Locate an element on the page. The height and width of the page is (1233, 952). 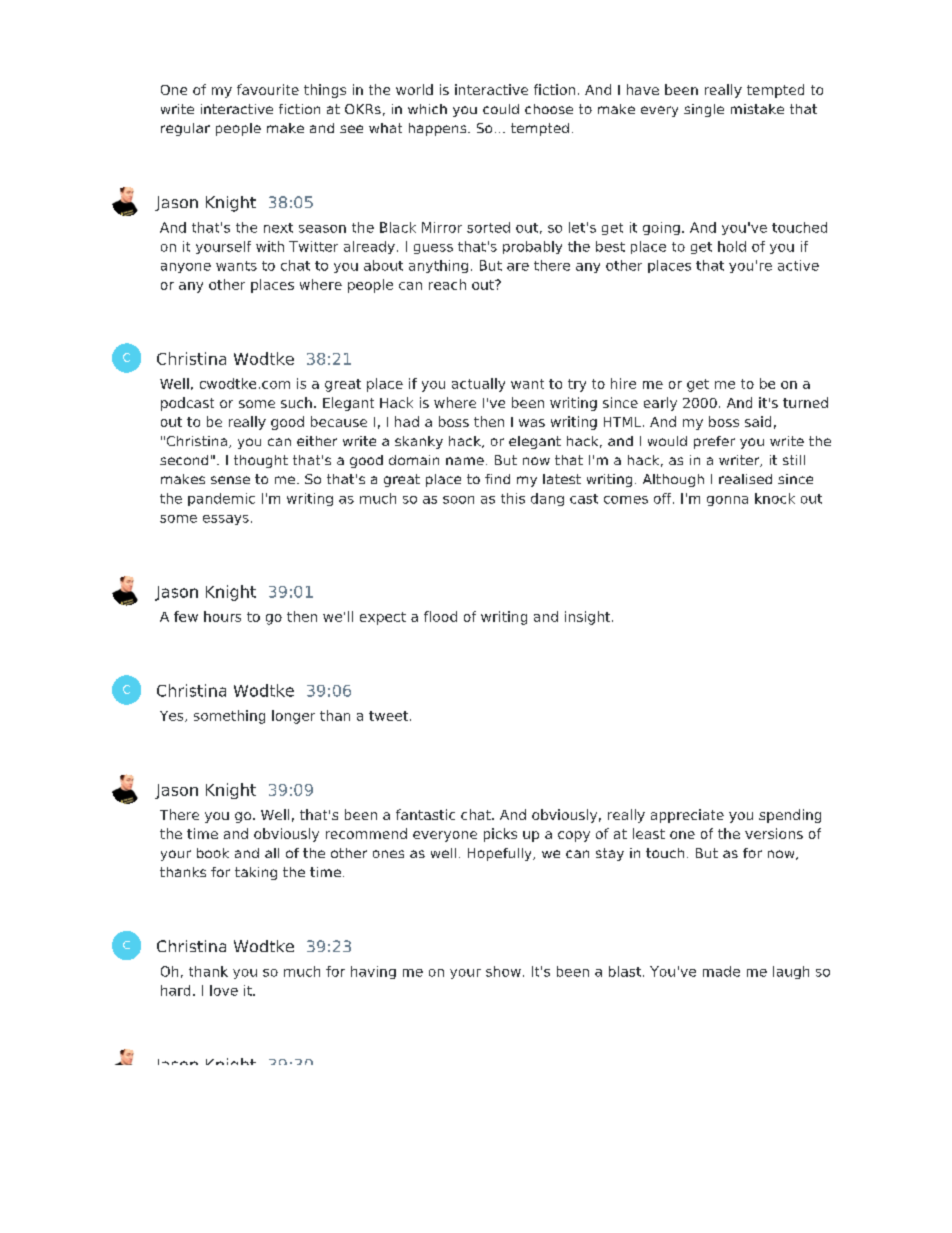
essays is located at coordinates (226, 520).
